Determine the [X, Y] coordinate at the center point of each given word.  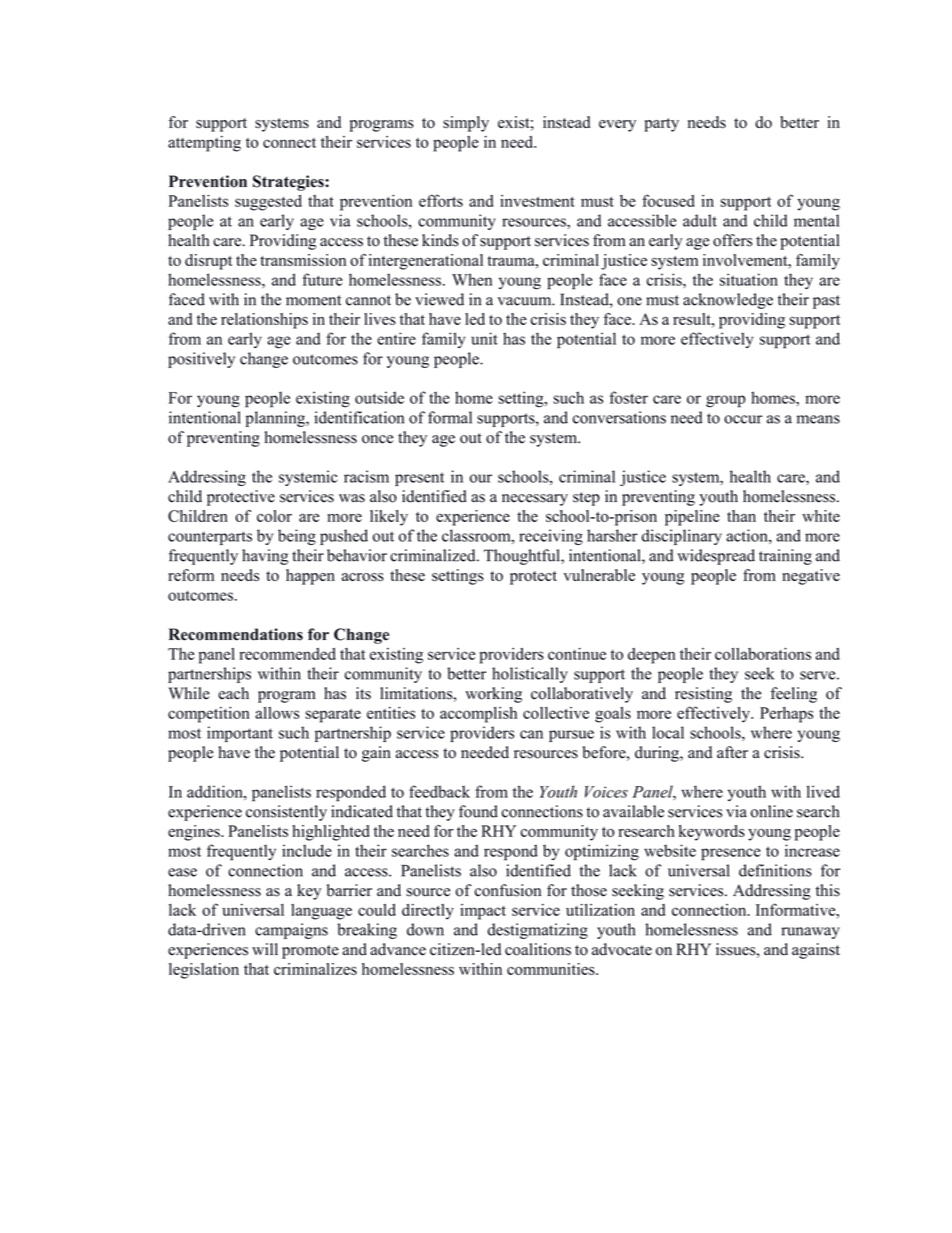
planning [276, 419]
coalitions [538, 949]
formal [450, 417]
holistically [530, 675]
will [265, 949]
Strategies [289, 183]
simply [466, 124]
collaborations [763, 654]
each [233, 693]
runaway [810, 933]
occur [743, 419]
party [661, 125]
